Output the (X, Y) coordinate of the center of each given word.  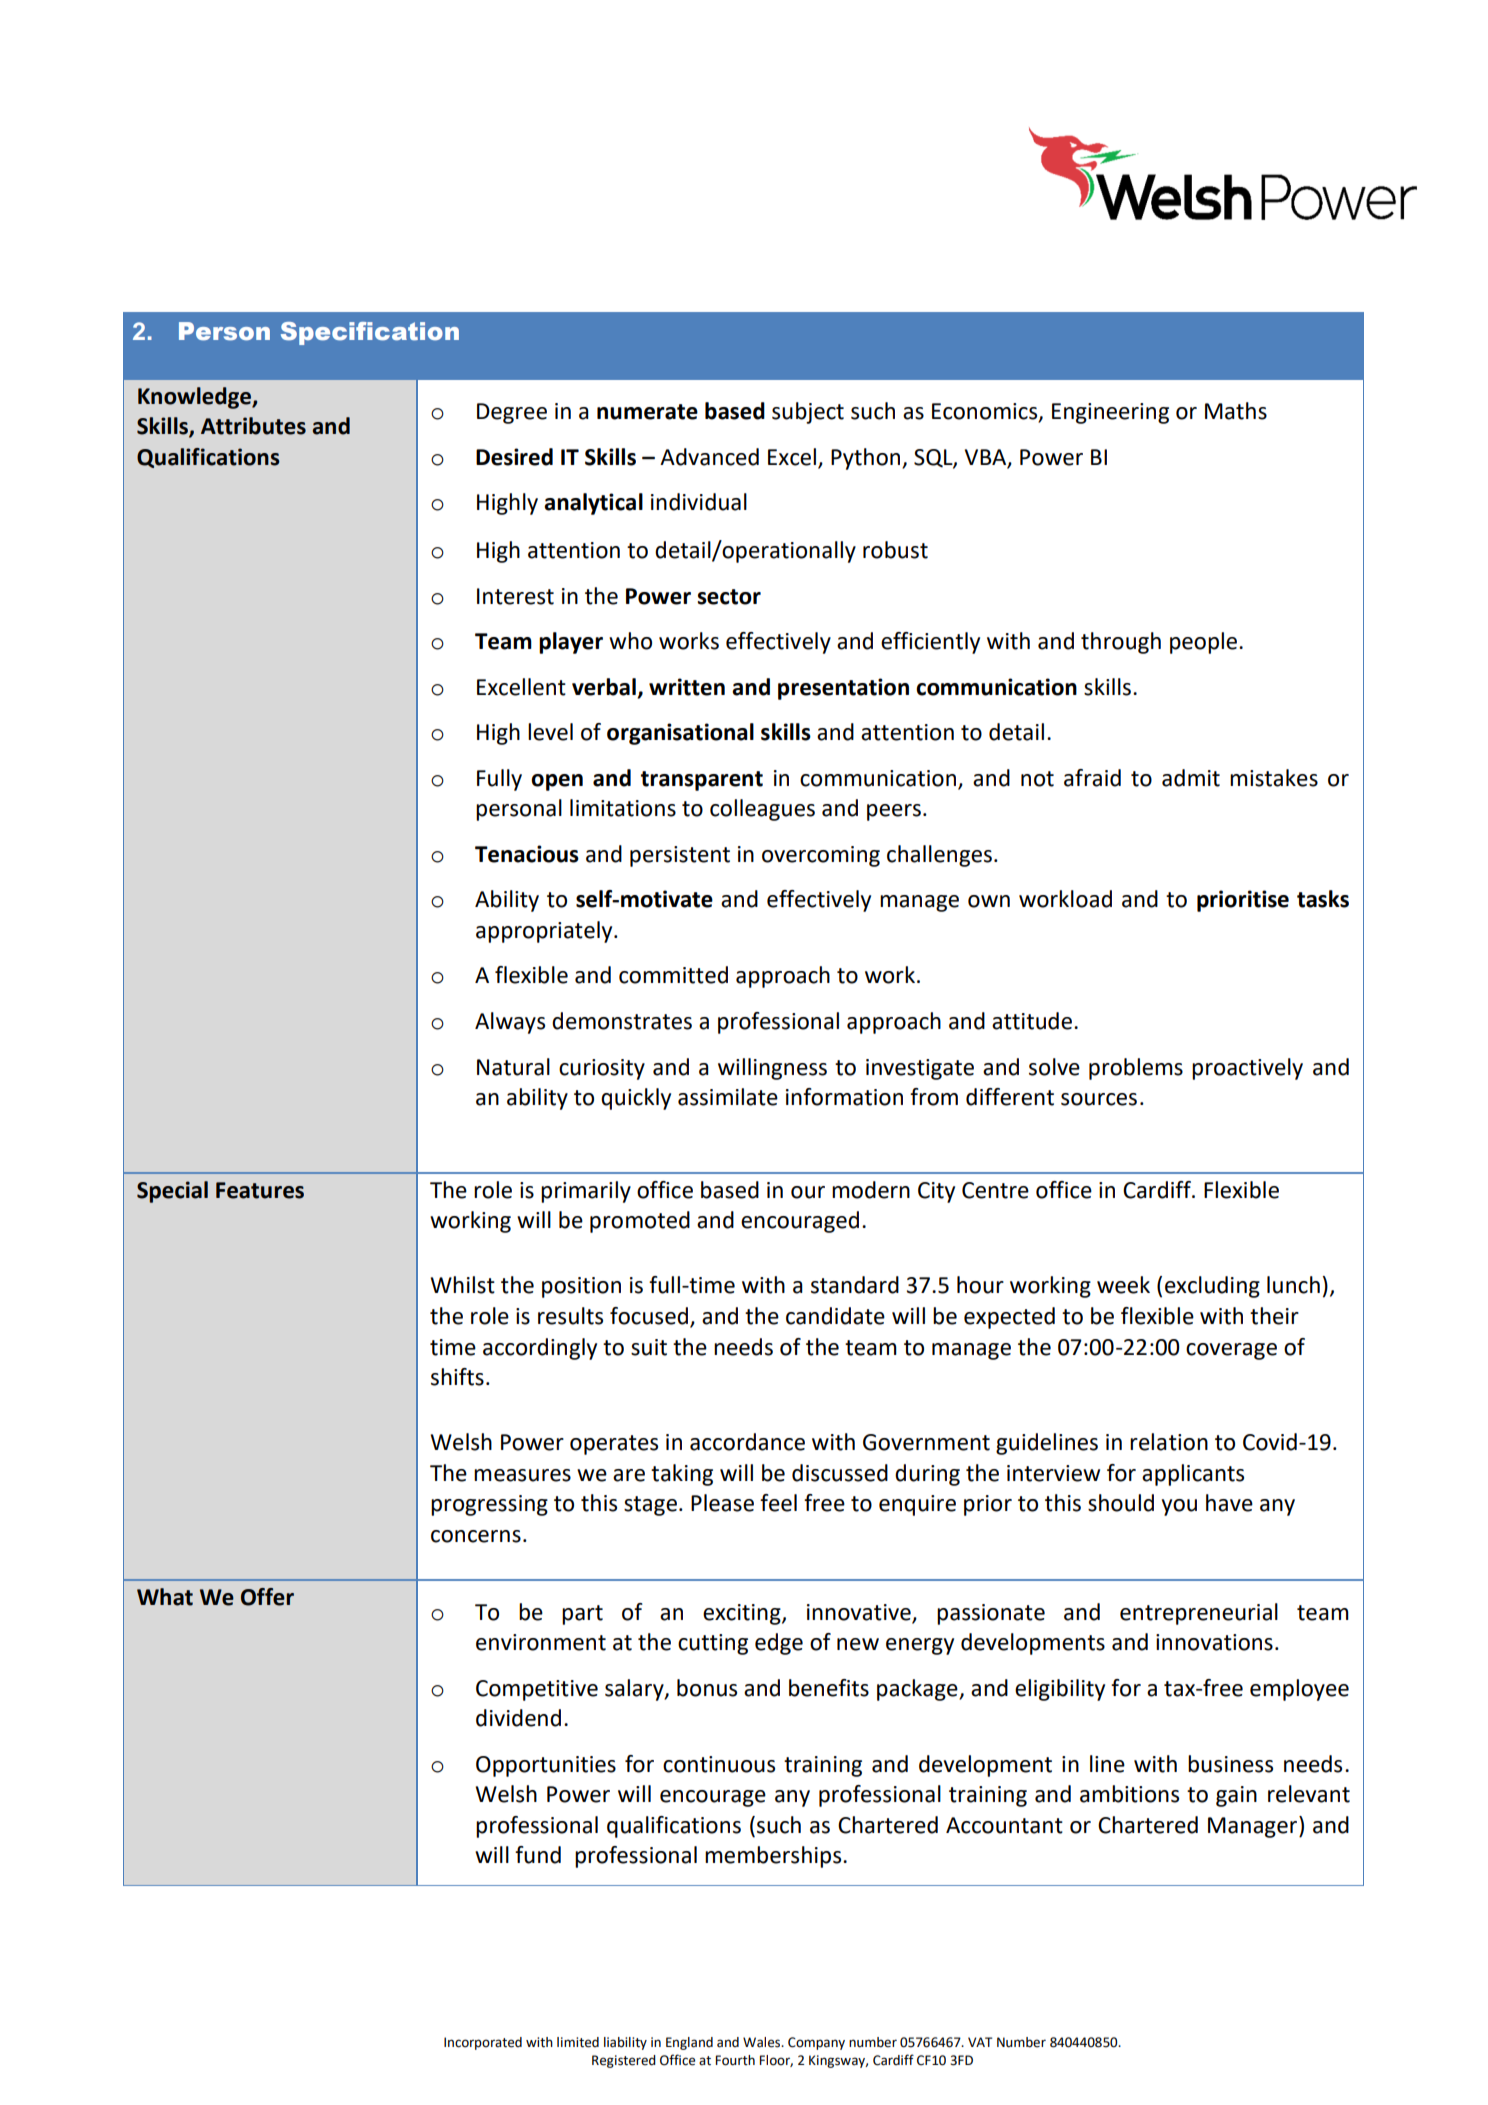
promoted (640, 1222)
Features (260, 1190)
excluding (1212, 1287)
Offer (267, 1597)
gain (1236, 1796)
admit (1191, 778)
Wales (763, 2042)
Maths (1236, 411)
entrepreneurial (1199, 1614)
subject (808, 413)
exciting (743, 1614)
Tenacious (527, 854)
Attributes (253, 426)
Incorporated (483, 2043)
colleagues (762, 810)
